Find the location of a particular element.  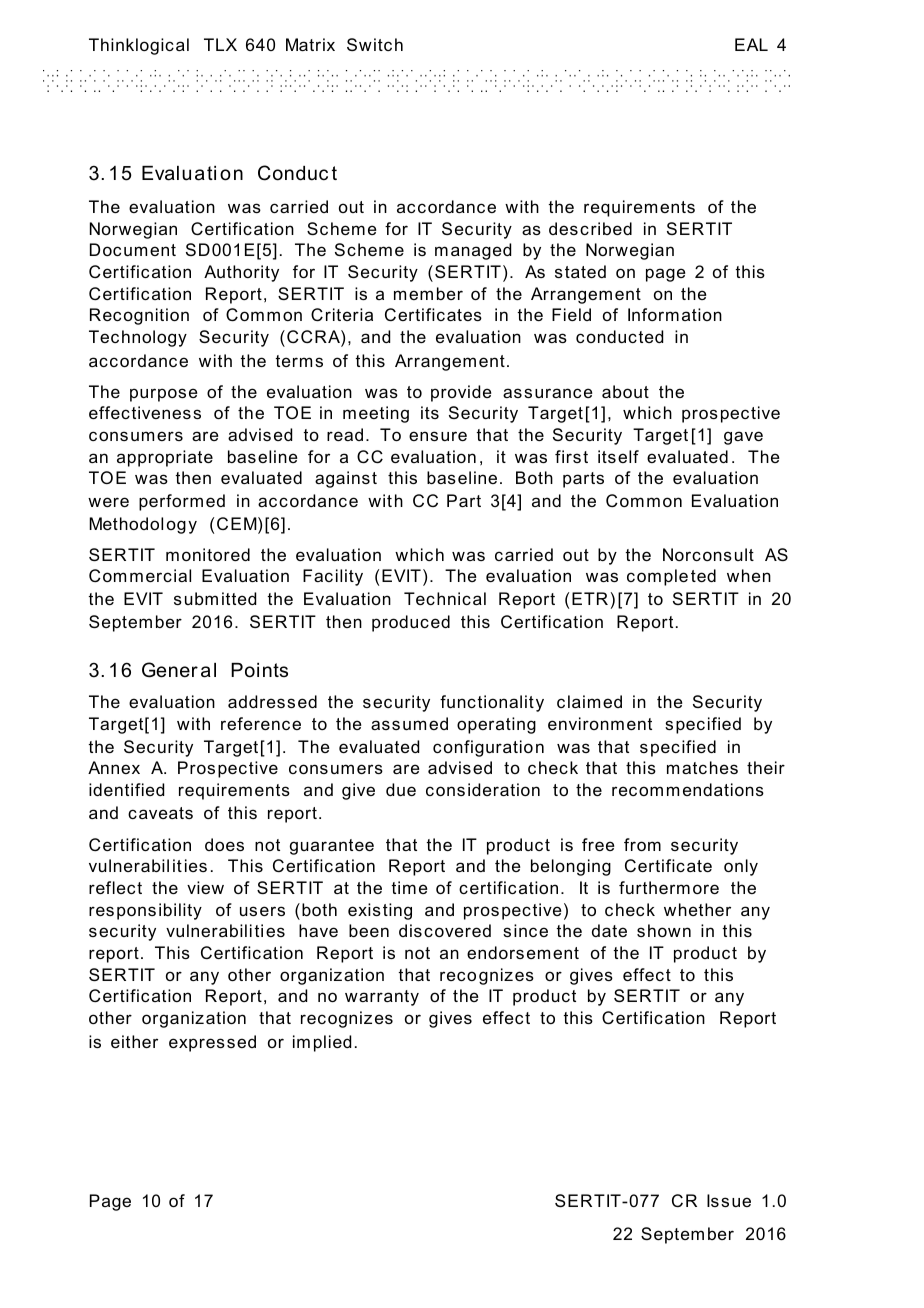

Switch is located at coordinates (375, 44).
